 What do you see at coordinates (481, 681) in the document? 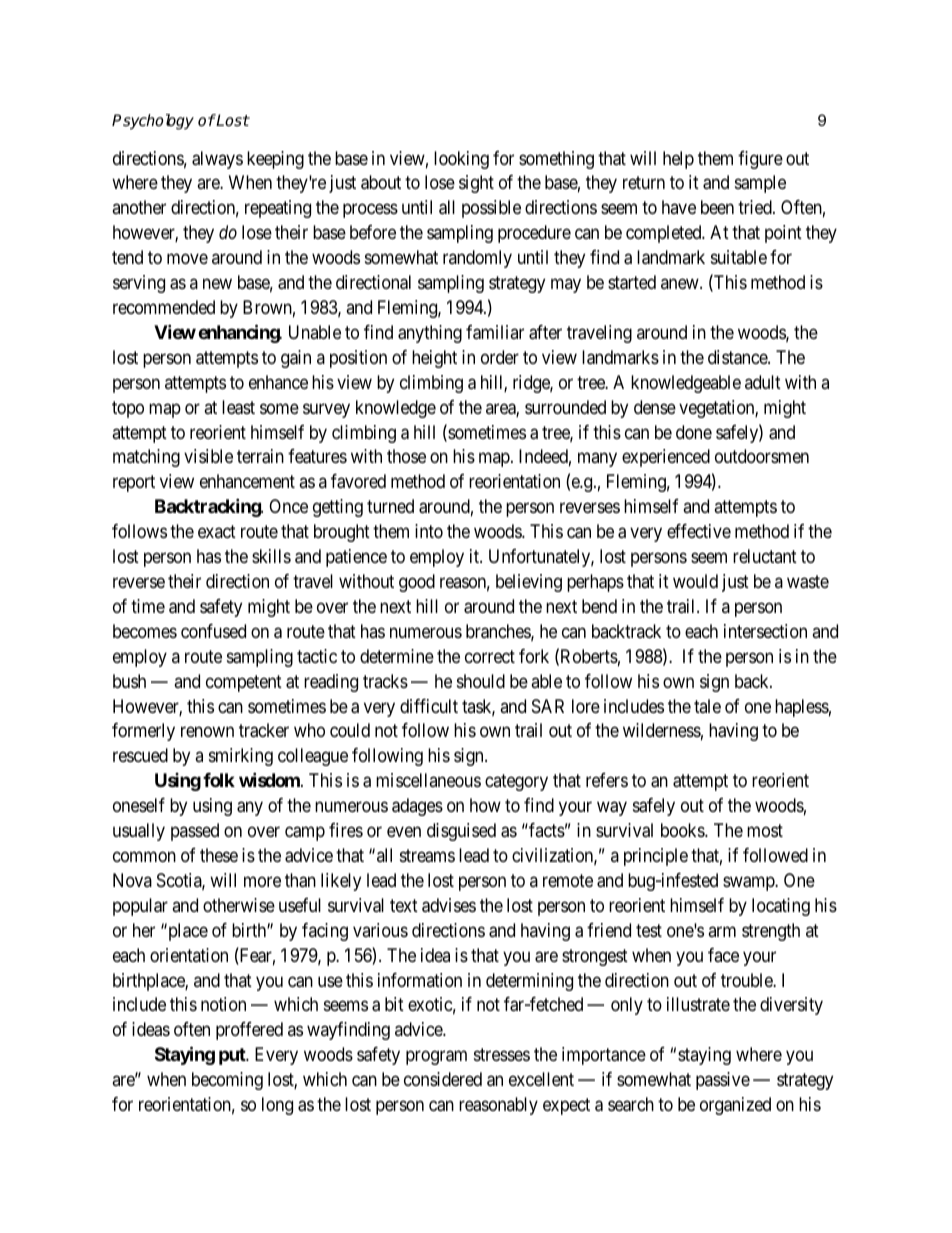
I see `should` at bounding box center [481, 681].
